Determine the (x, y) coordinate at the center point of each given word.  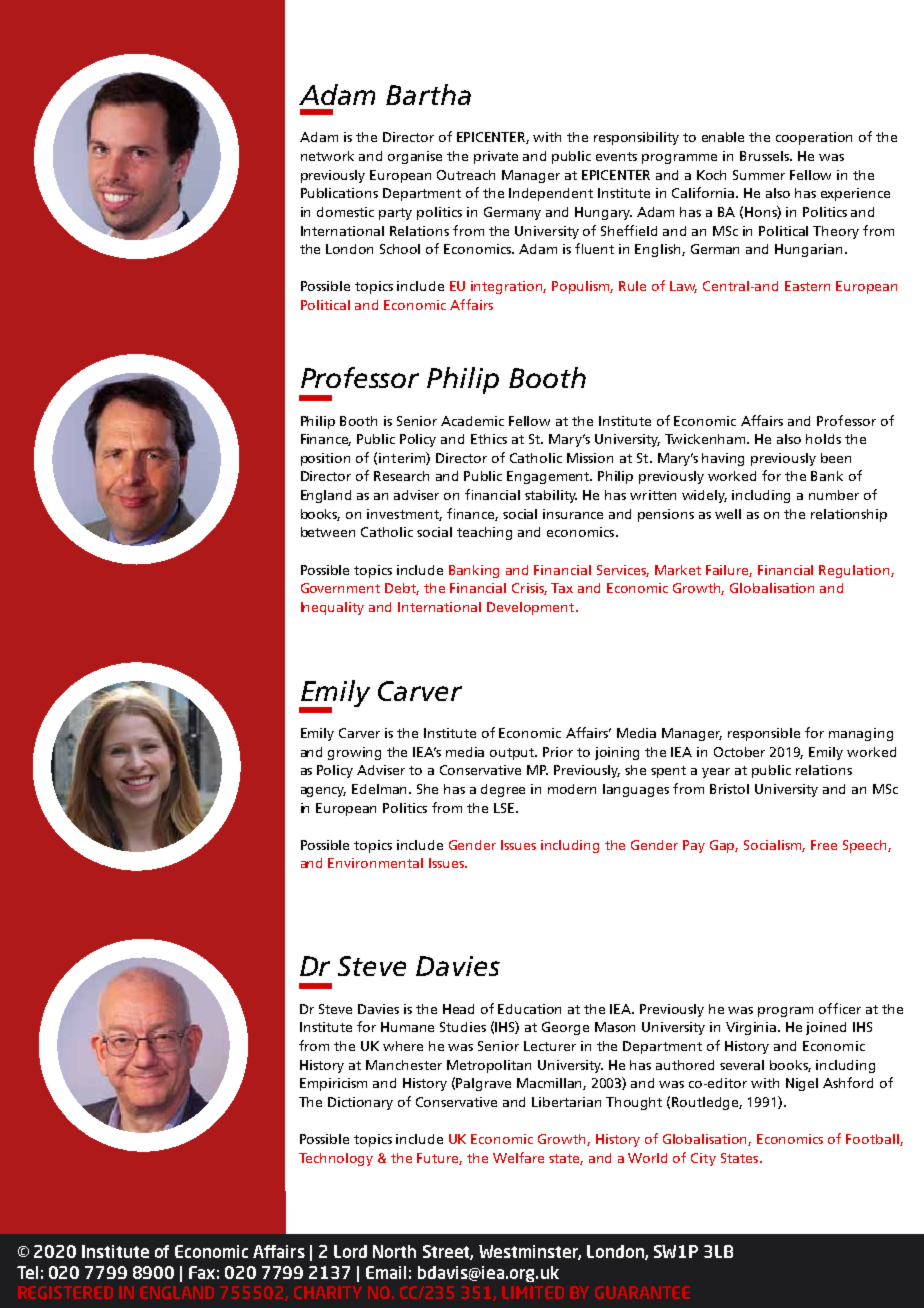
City (703, 1159)
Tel (27, 1272)
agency (323, 792)
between (328, 532)
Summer (759, 175)
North (394, 1251)
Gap (724, 846)
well (728, 514)
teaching (484, 533)
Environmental (375, 863)
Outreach (466, 175)
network (327, 156)
